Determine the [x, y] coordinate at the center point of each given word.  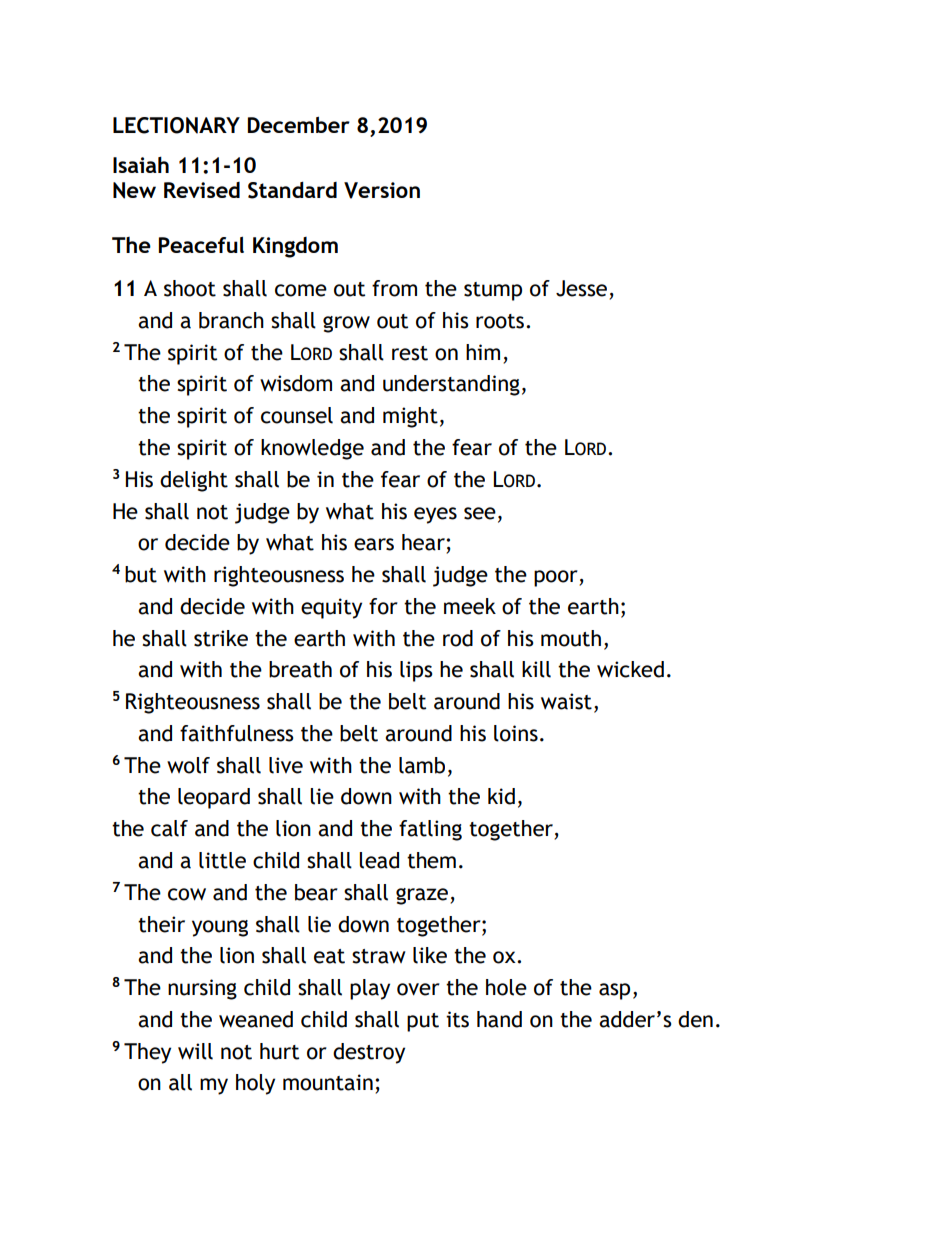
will [195, 1051]
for [383, 606]
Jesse [583, 289]
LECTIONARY [176, 125]
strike [221, 638]
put [423, 1022]
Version [382, 190]
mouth [571, 638]
